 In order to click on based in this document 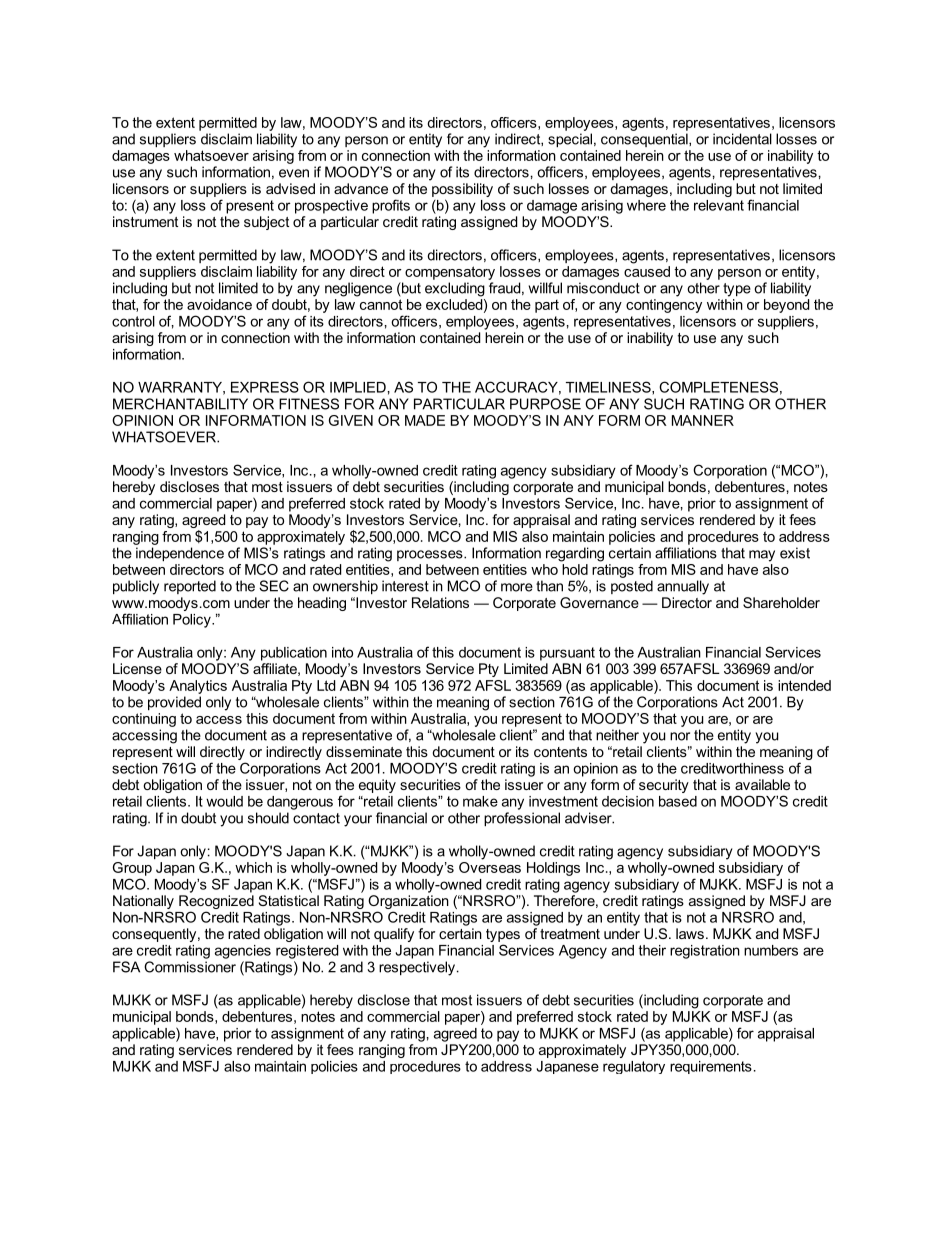, I will do `click(678, 801)`.
